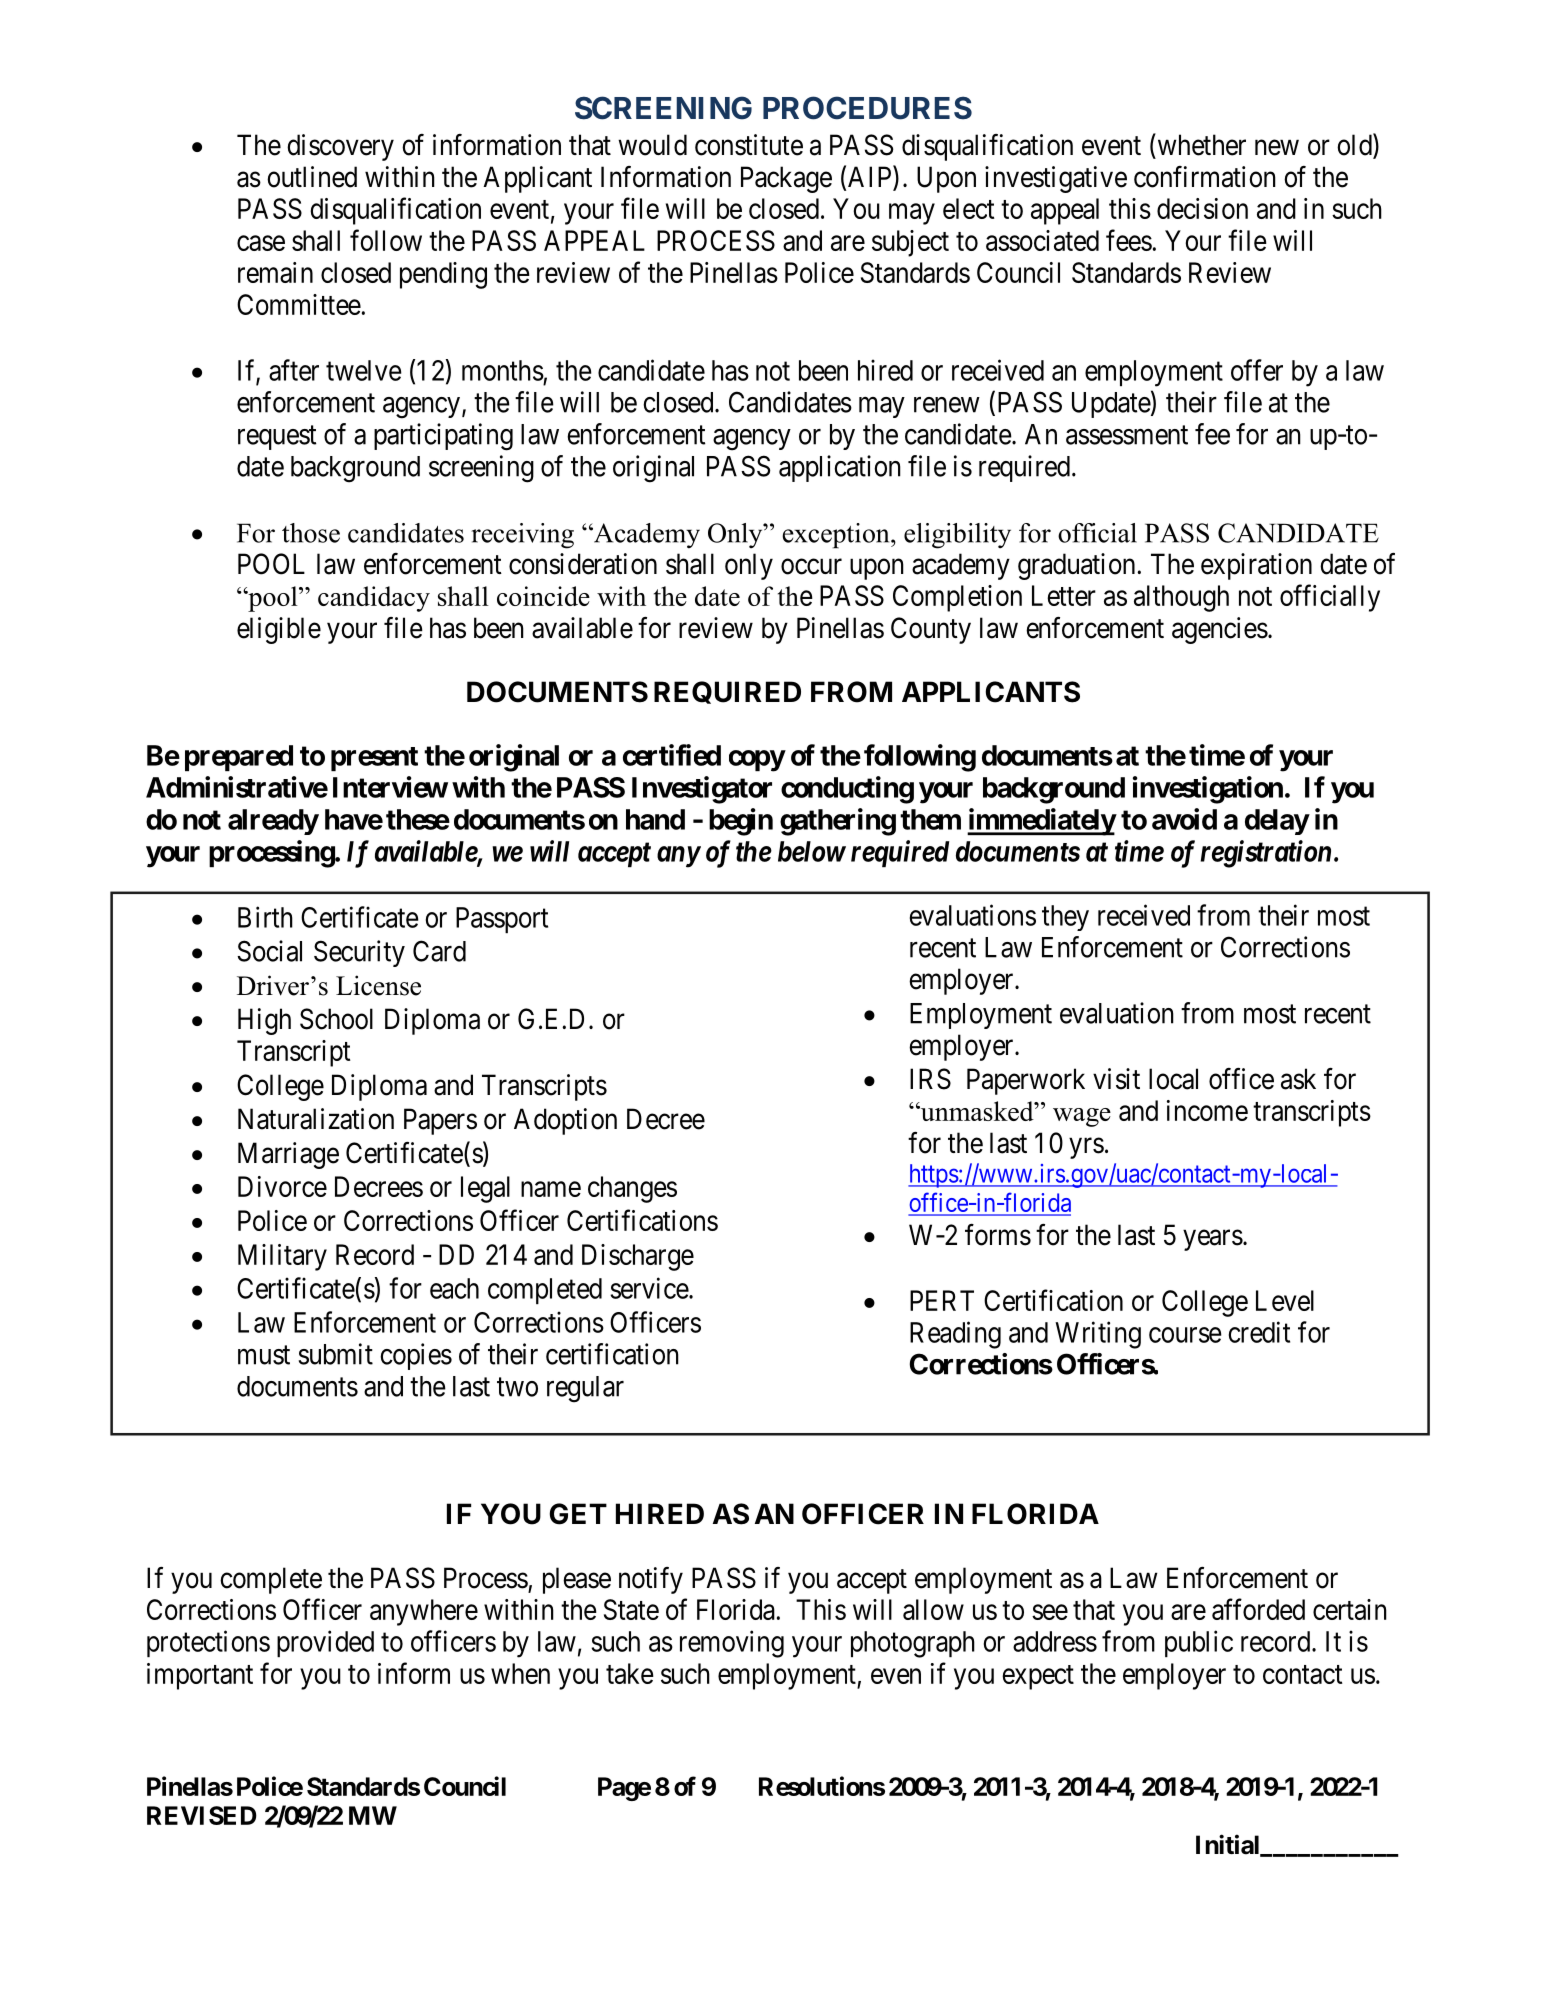 This image has height=1999, width=1544. I want to click on outlined, so click(312, 177).
